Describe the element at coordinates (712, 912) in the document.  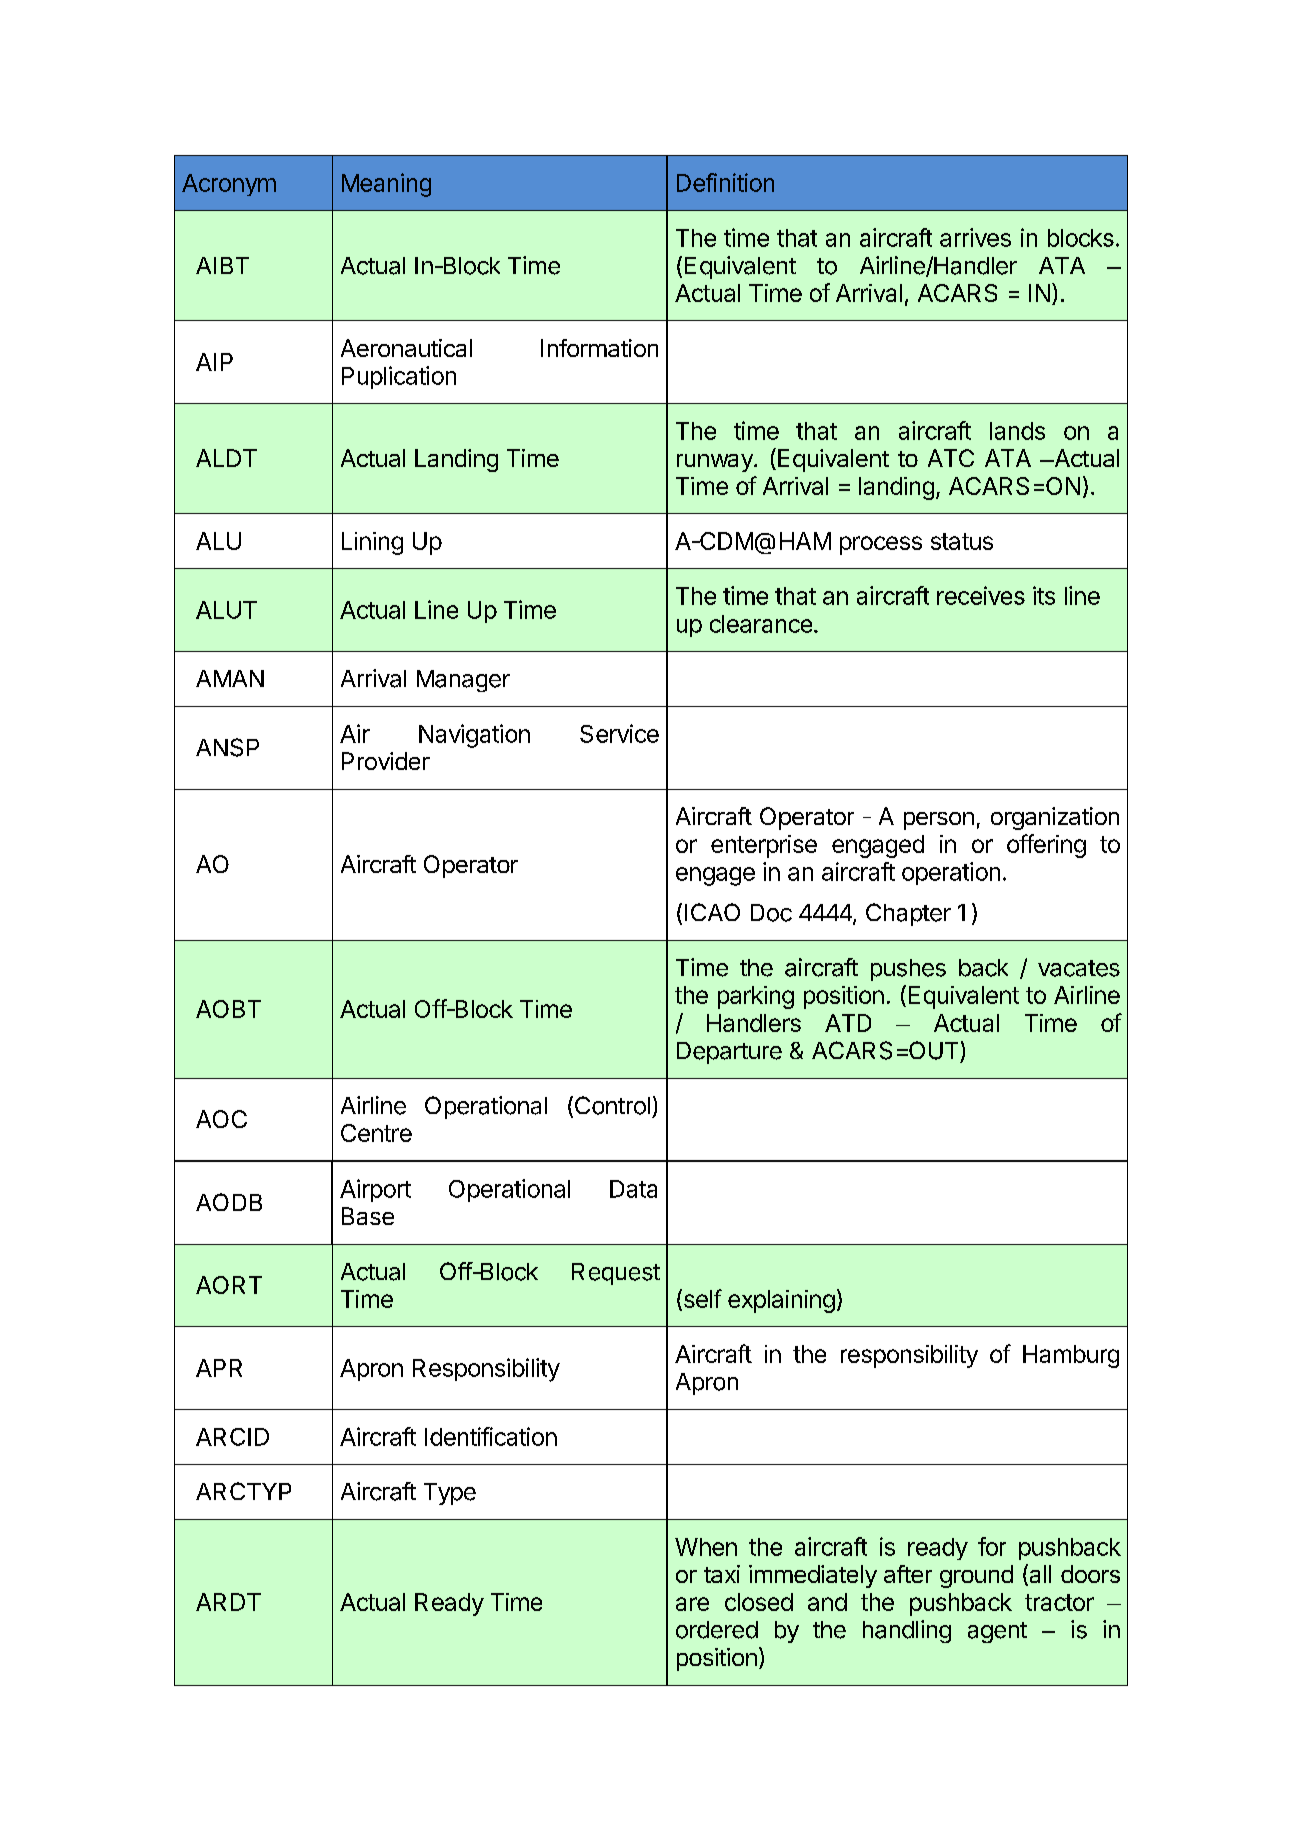
I see `ICAO` at that location.
